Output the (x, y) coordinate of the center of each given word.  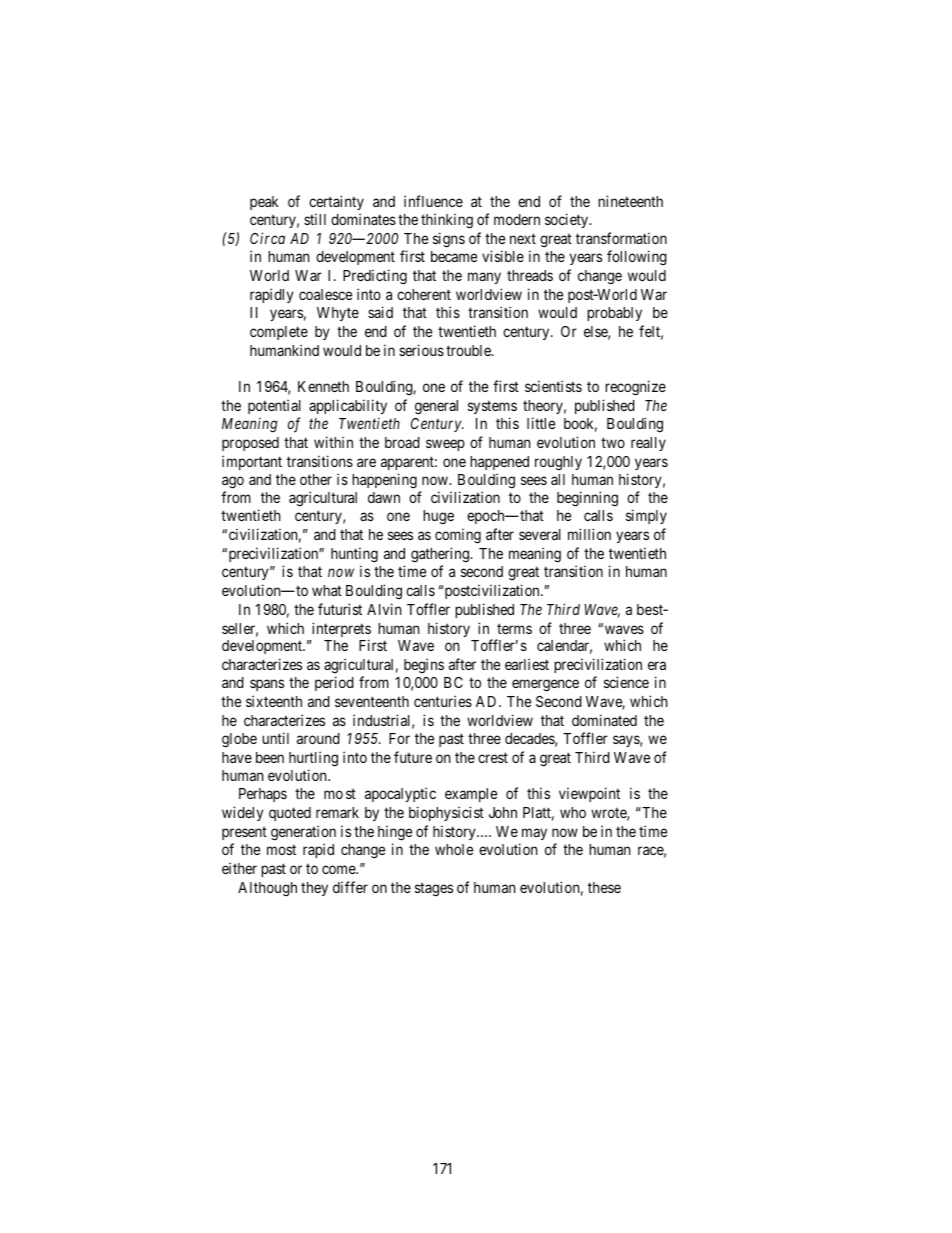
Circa (267, 238)
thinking (447, 221)
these (604, 887)
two (613, 442)
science (626, 682)
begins (424, 666)
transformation (621, 238)
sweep (445, 445)
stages (434, 889)
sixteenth (274, 701)
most (281, 850)
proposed (250, 444)
